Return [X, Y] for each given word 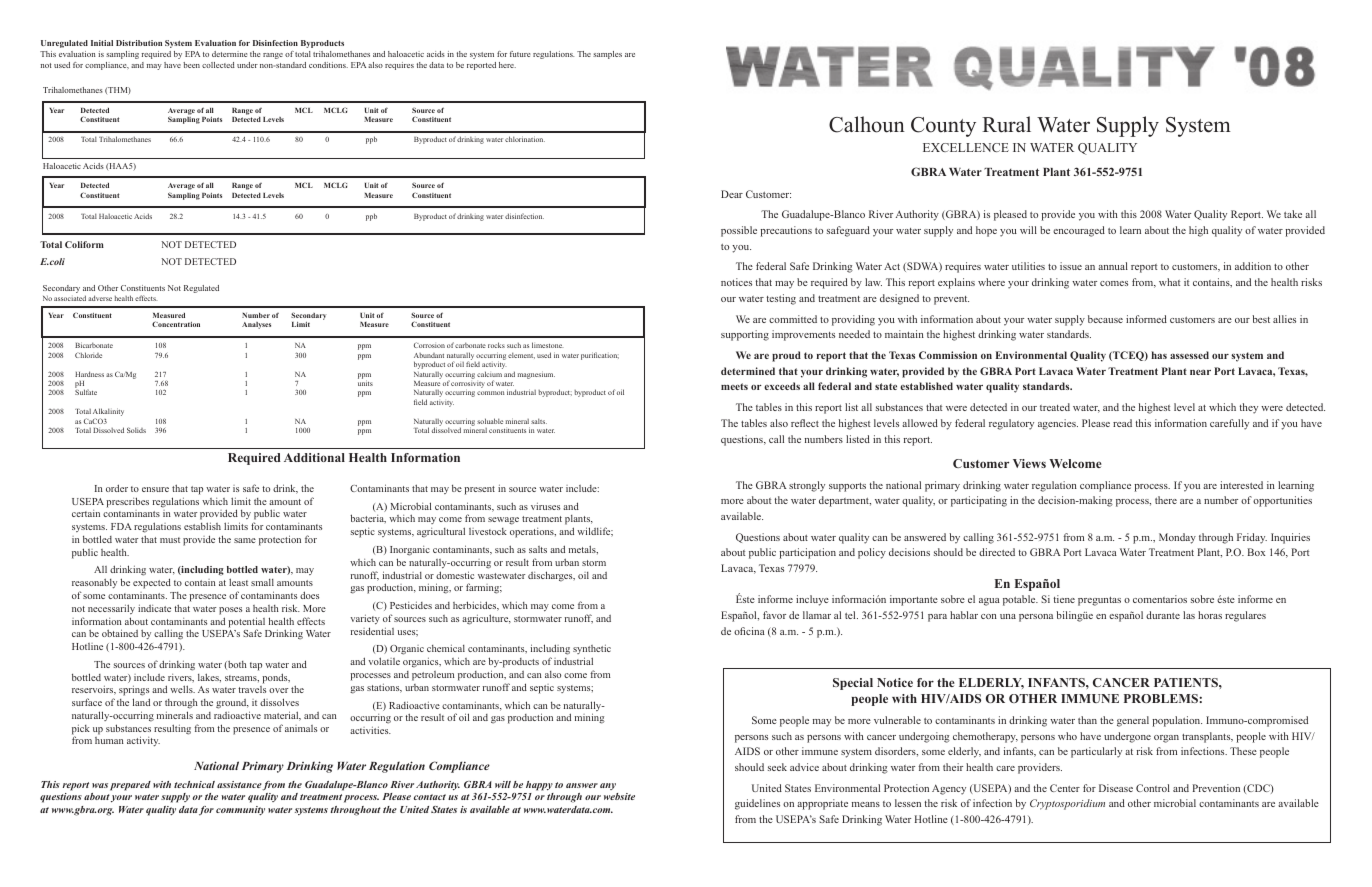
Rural [1006, 124]
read [1122, 423]
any [608, 786]
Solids [136, 430]
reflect [805, 423]
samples [607, 55]
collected [218, 65]
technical [194, 784]
